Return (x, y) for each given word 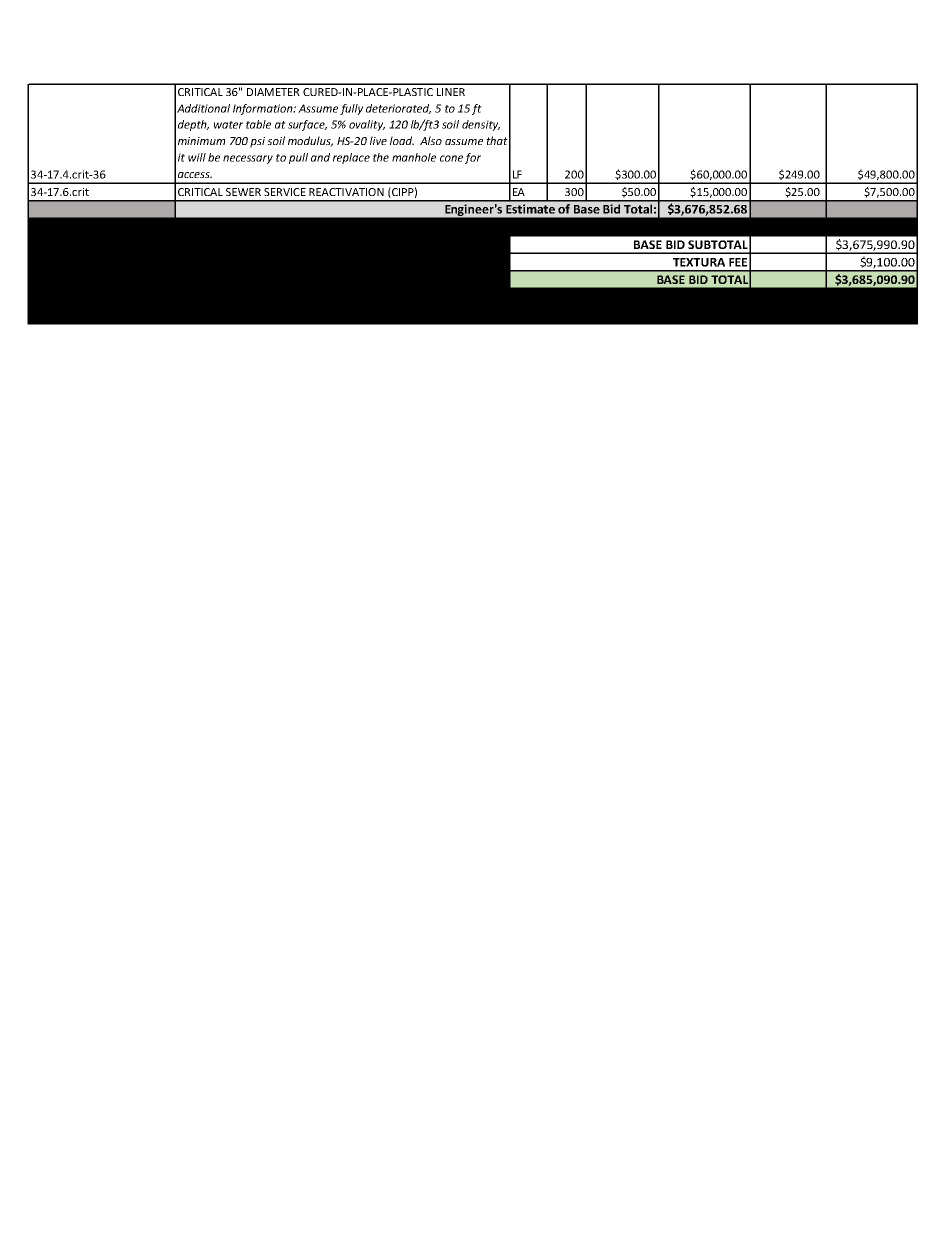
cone (451, 158)
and (320, 157)
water (228, 125)
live (378, 140)
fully (351, 109)
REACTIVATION (346, 192)
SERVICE (285, 192)
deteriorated (398, 109)
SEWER (243, 192)
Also (431, 140)
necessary (248, 159)
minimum (201, 141)
